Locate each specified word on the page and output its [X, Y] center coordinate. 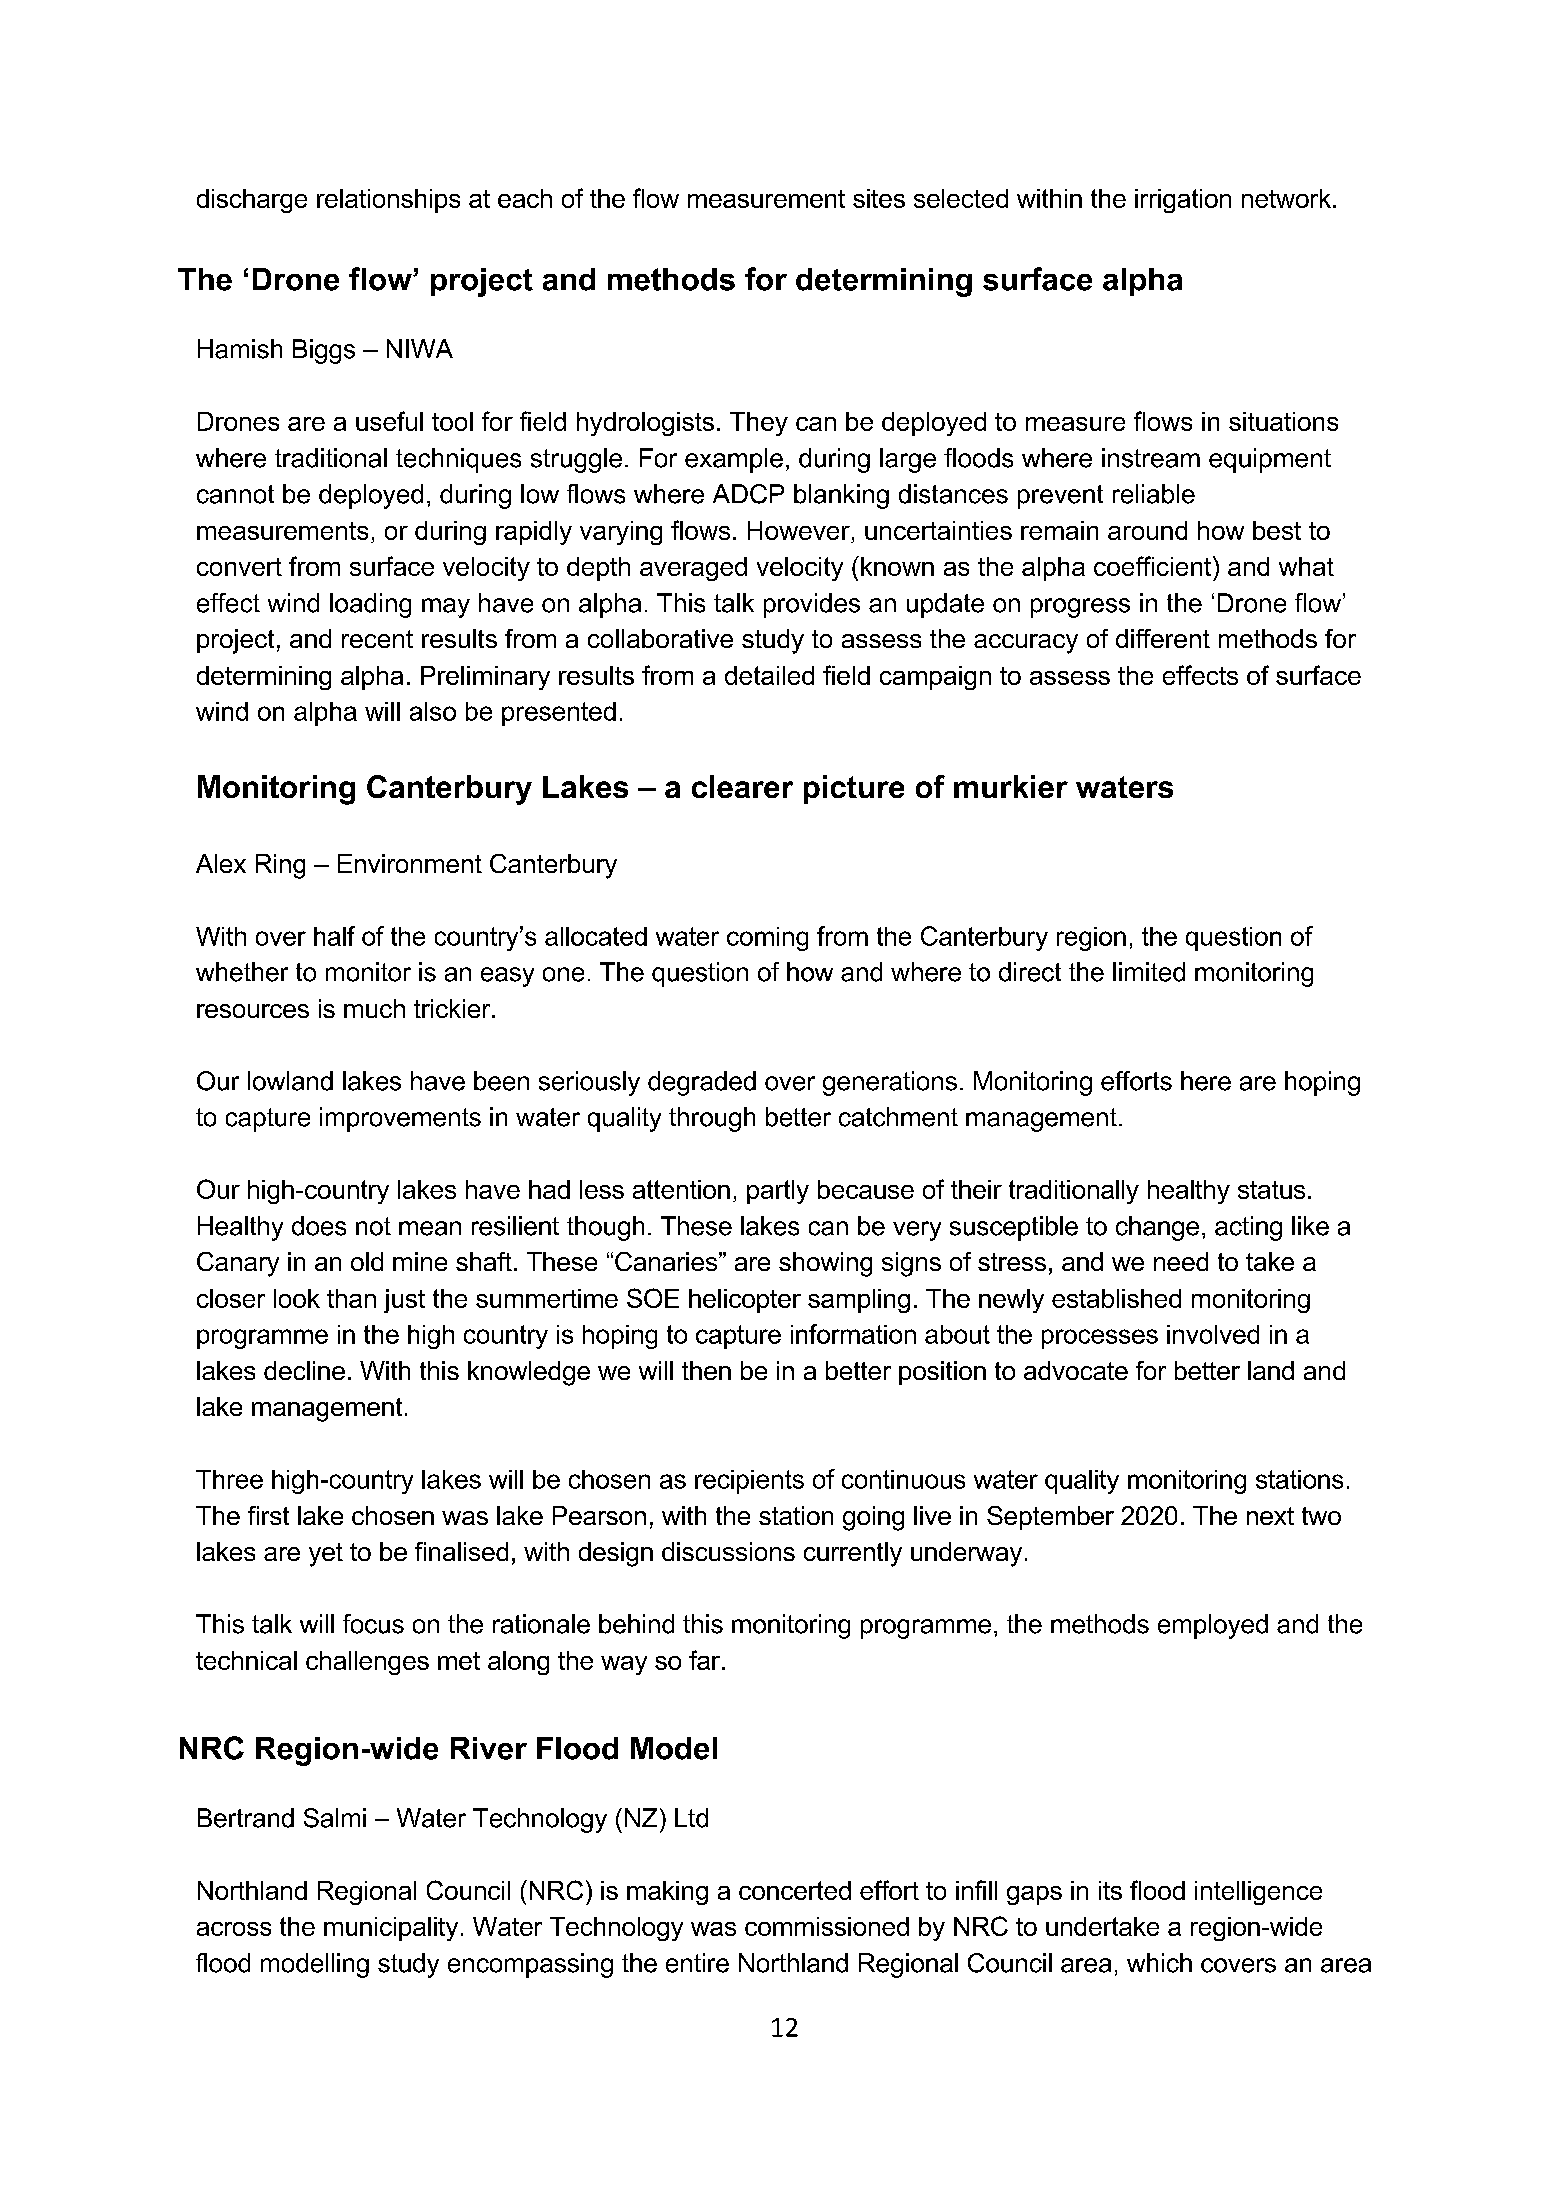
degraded [702, 1083]
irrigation [1183, 201]
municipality [391, 1929]
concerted [795, 1890]
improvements [400, 1119]
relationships [388, 201]
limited [1149, 972]
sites [879, 198]
